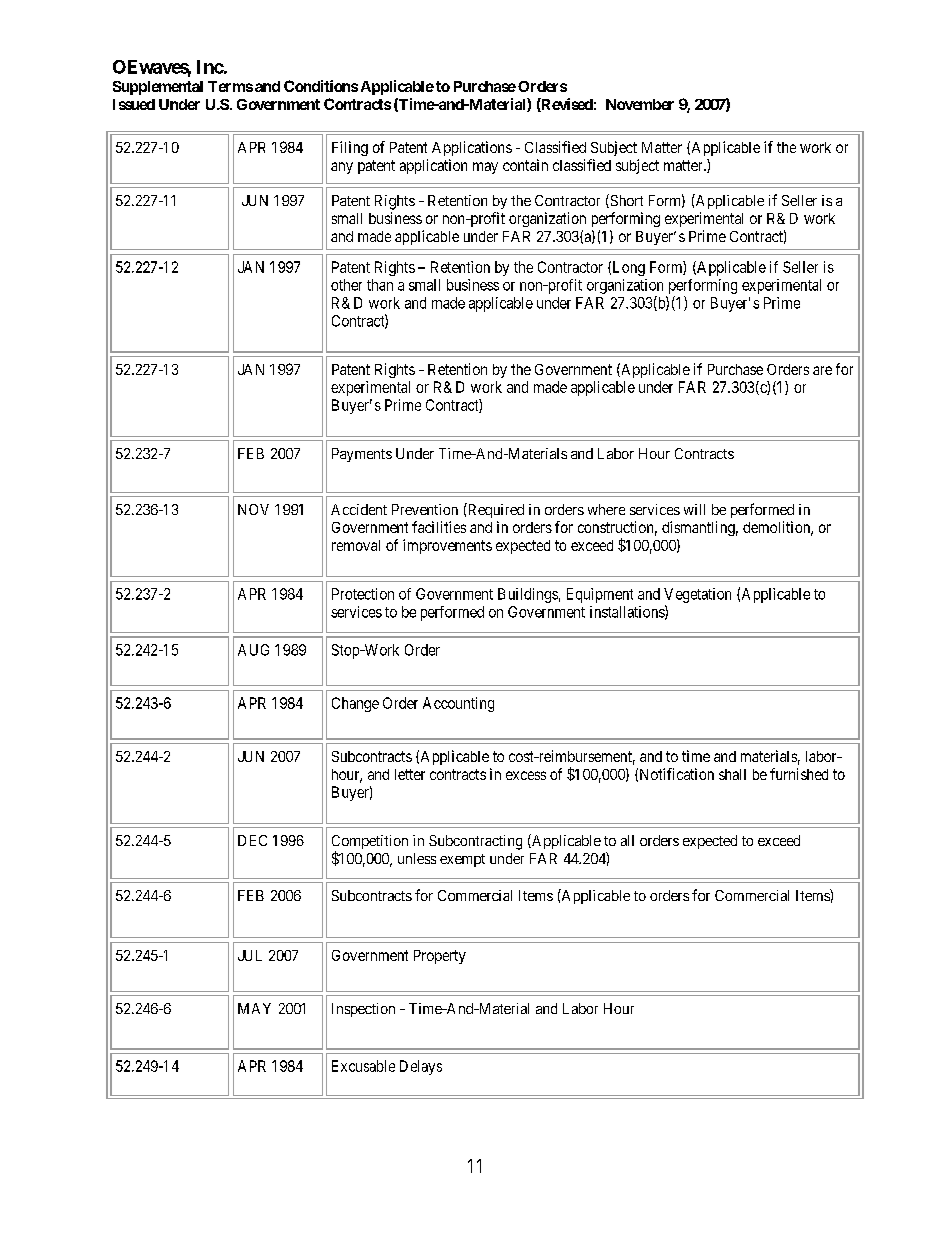  I want to click on Property, so click(440, 957).
